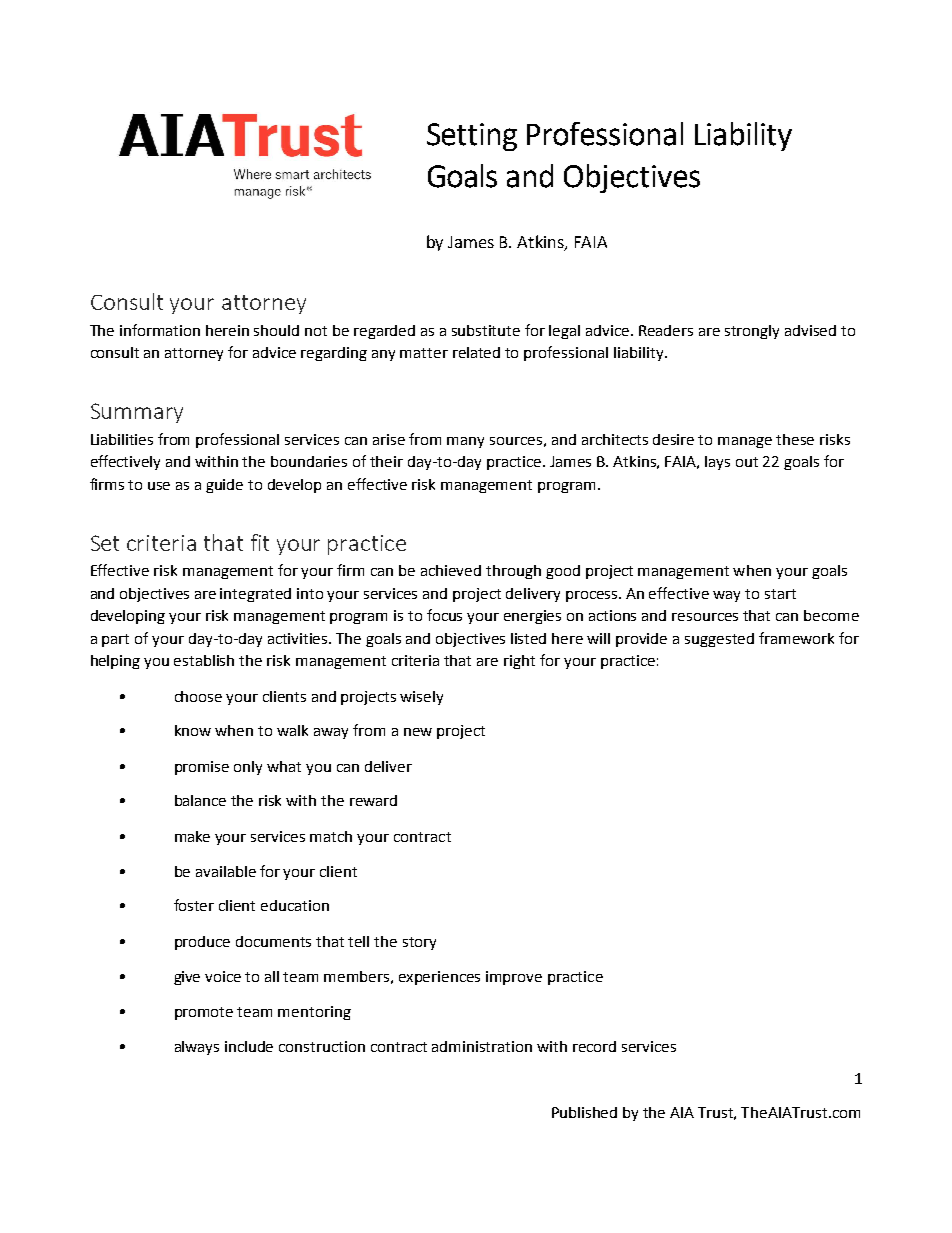 The height and width of the image is (1233, 952). Describe the element at coordinates (752, 332) in the image. I see `strongly` at that location.
